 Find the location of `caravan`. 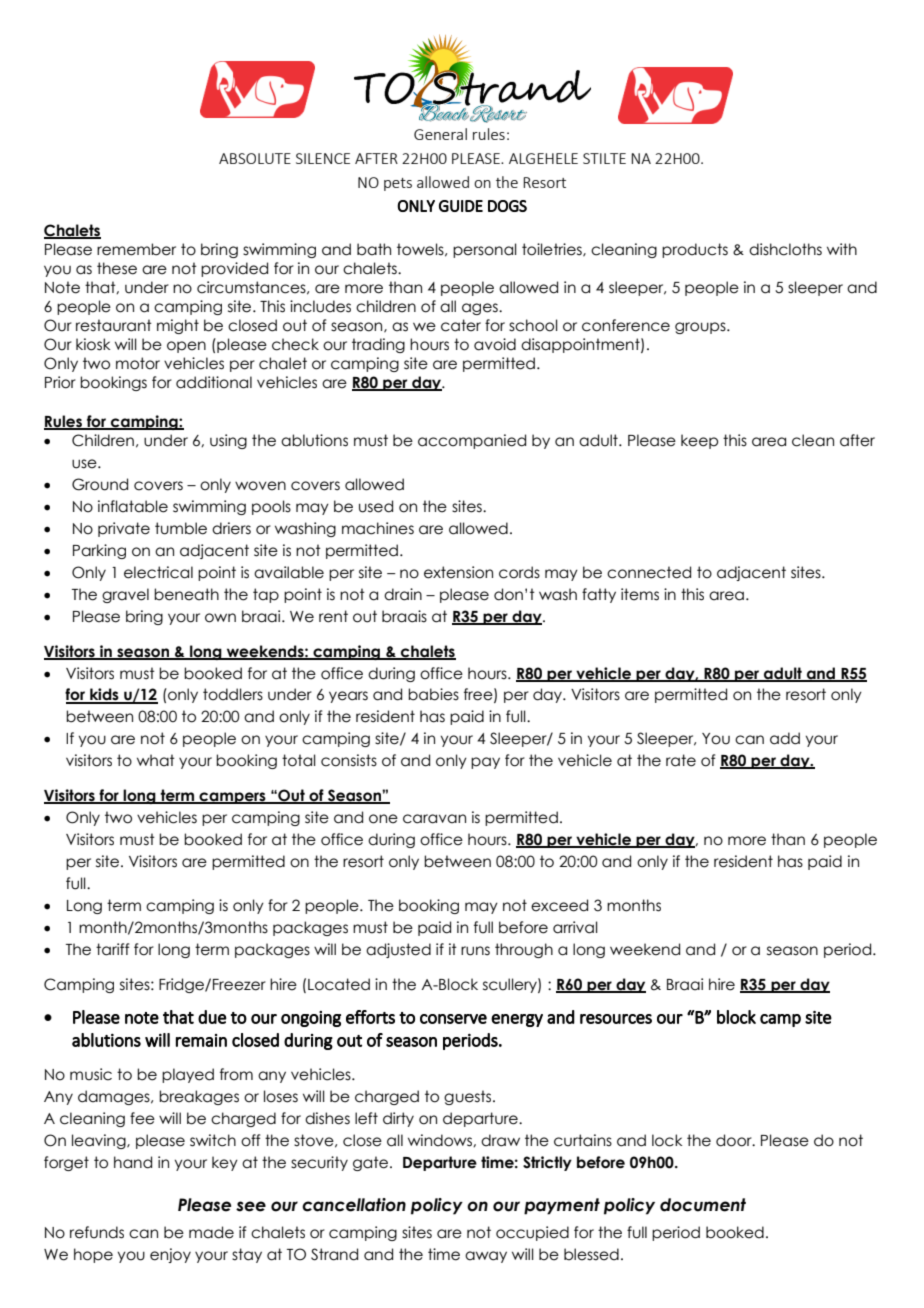

caravan is located at coordinates (434, 819).
